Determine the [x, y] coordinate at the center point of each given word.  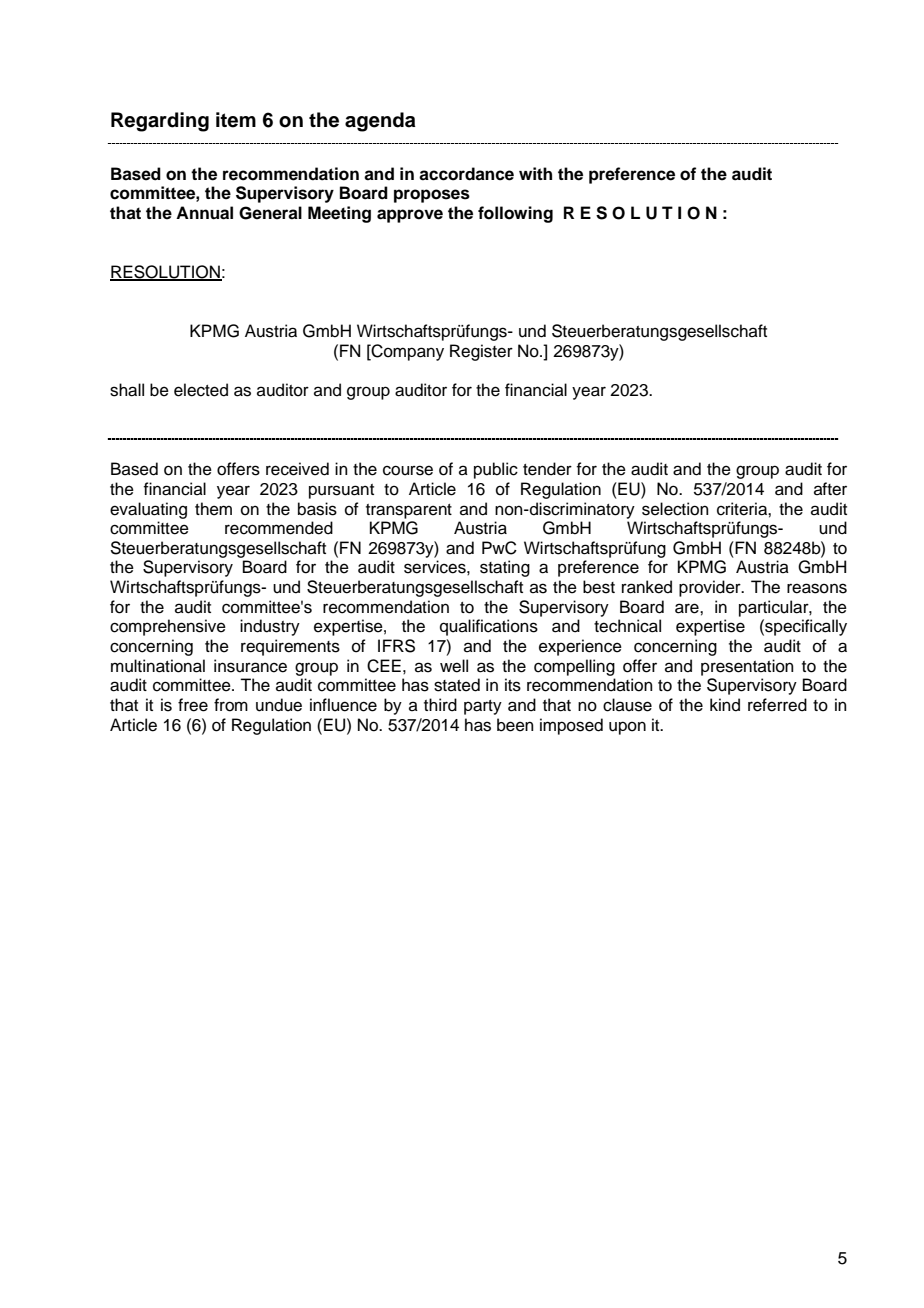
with [535, 173]
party [483, 707]
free [193, 705]
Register [481, 352]
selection [675, 509]
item [236, 120]
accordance [466, 174]
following [515, 214]
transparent [409, 511]
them [213, 509]
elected [201, 390]
